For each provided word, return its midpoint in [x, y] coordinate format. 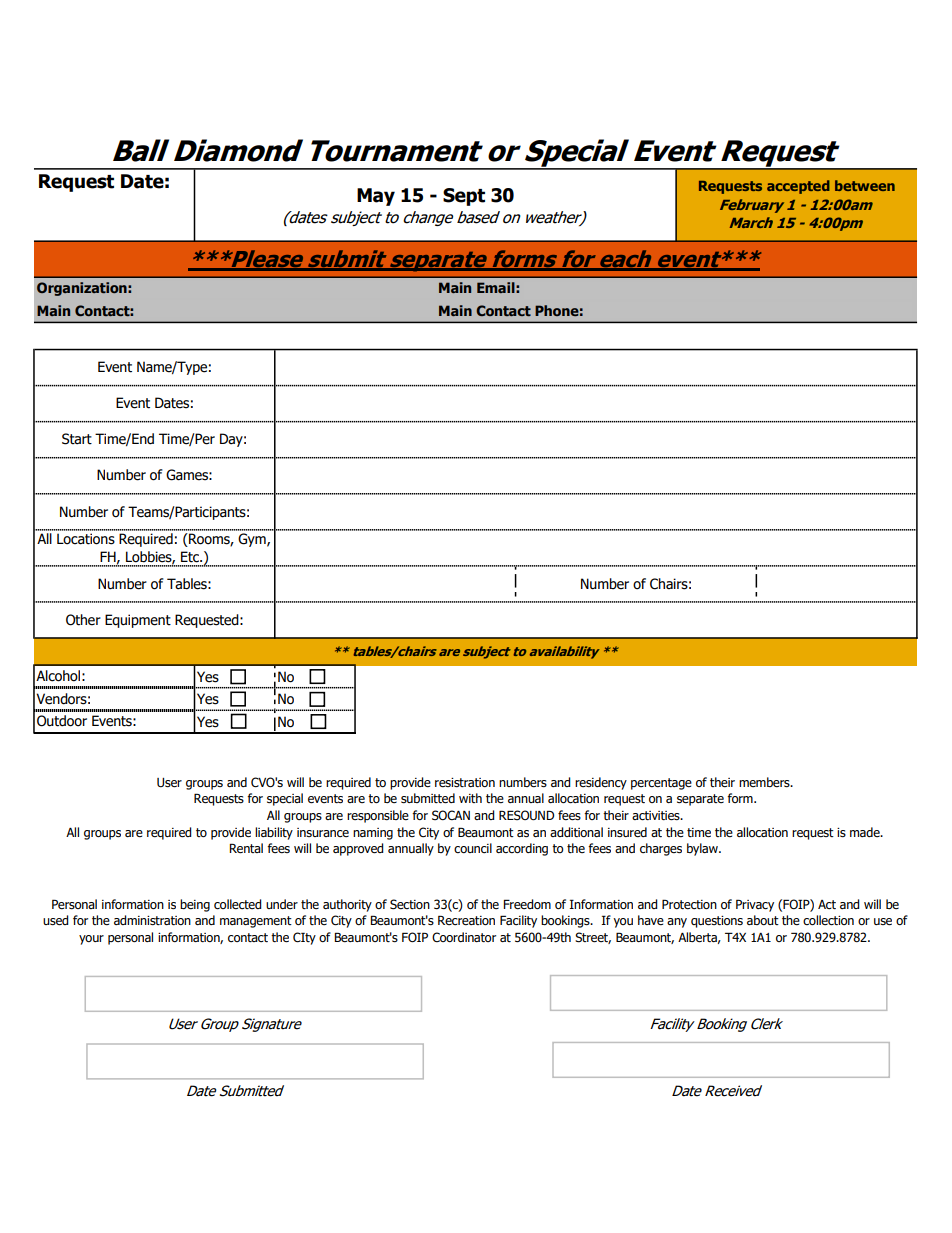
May [376, 197]
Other [83, 620]
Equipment [138, 621]
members [765, 782]
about [763, 920]
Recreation [466, 920]
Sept [464, 197]
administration [152, 920]
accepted [798, 187]
